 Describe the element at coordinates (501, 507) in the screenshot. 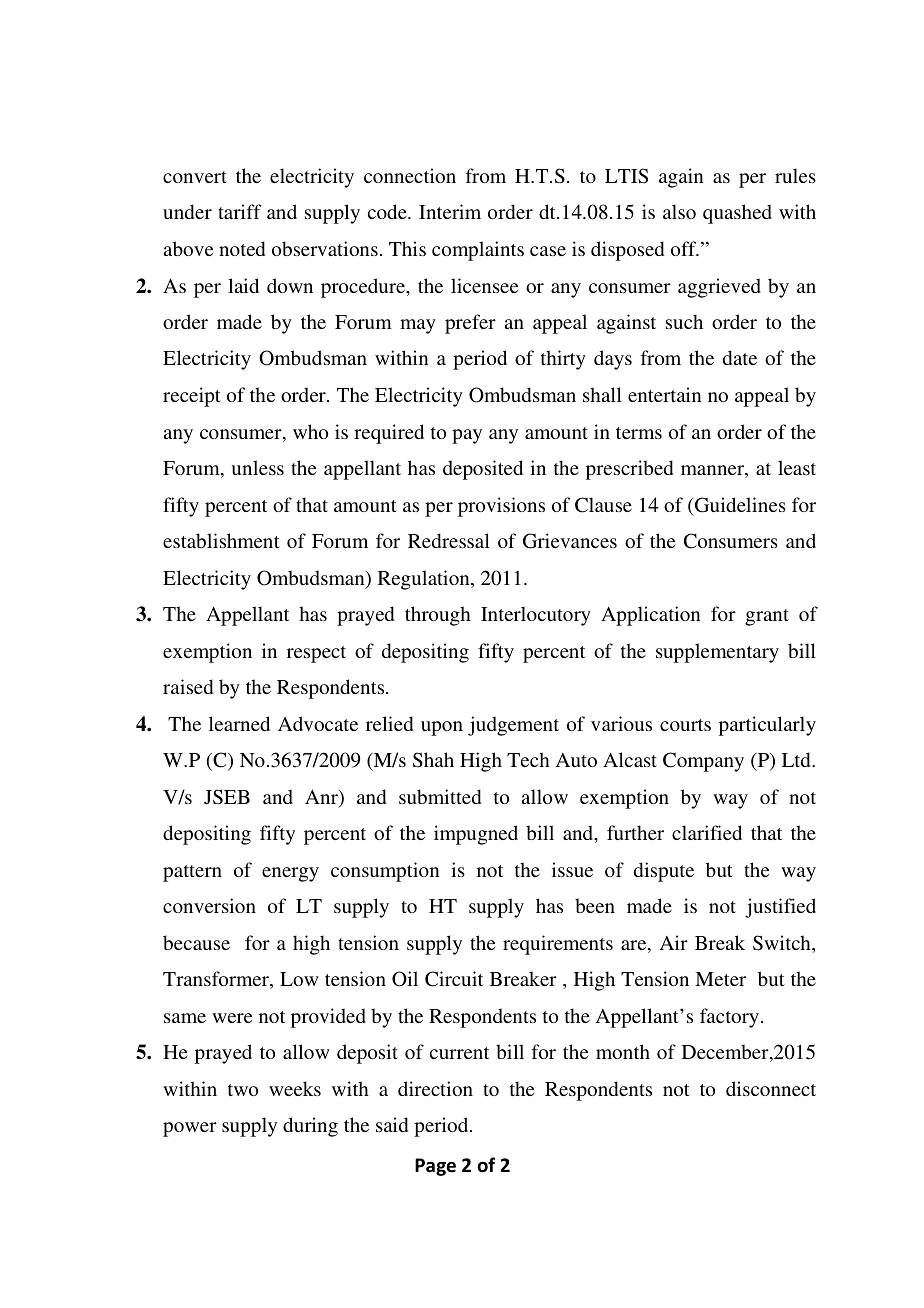

I see `provisions` at that location.
